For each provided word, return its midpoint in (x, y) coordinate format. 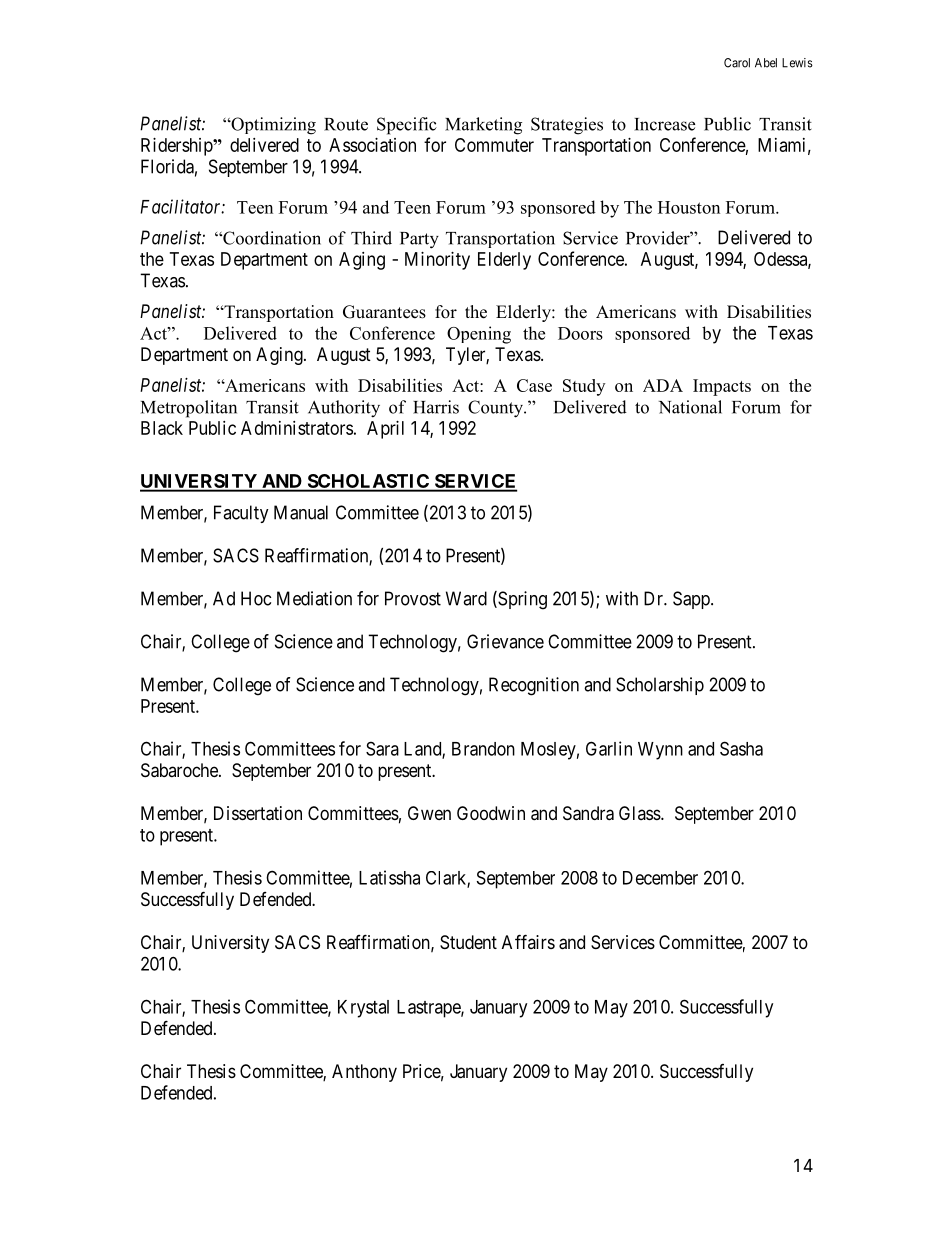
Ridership (177, 147)
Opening (479, 335)
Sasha (741, 748)
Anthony (364, 1073)
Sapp (692, 600)
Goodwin (491, 813)
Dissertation (258, 813)
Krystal (363, 1009)
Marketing (483, 126)
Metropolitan (189, 409)
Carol (737, 63)
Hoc (256, 598)
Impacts (722, 387)
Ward (466, 598)
